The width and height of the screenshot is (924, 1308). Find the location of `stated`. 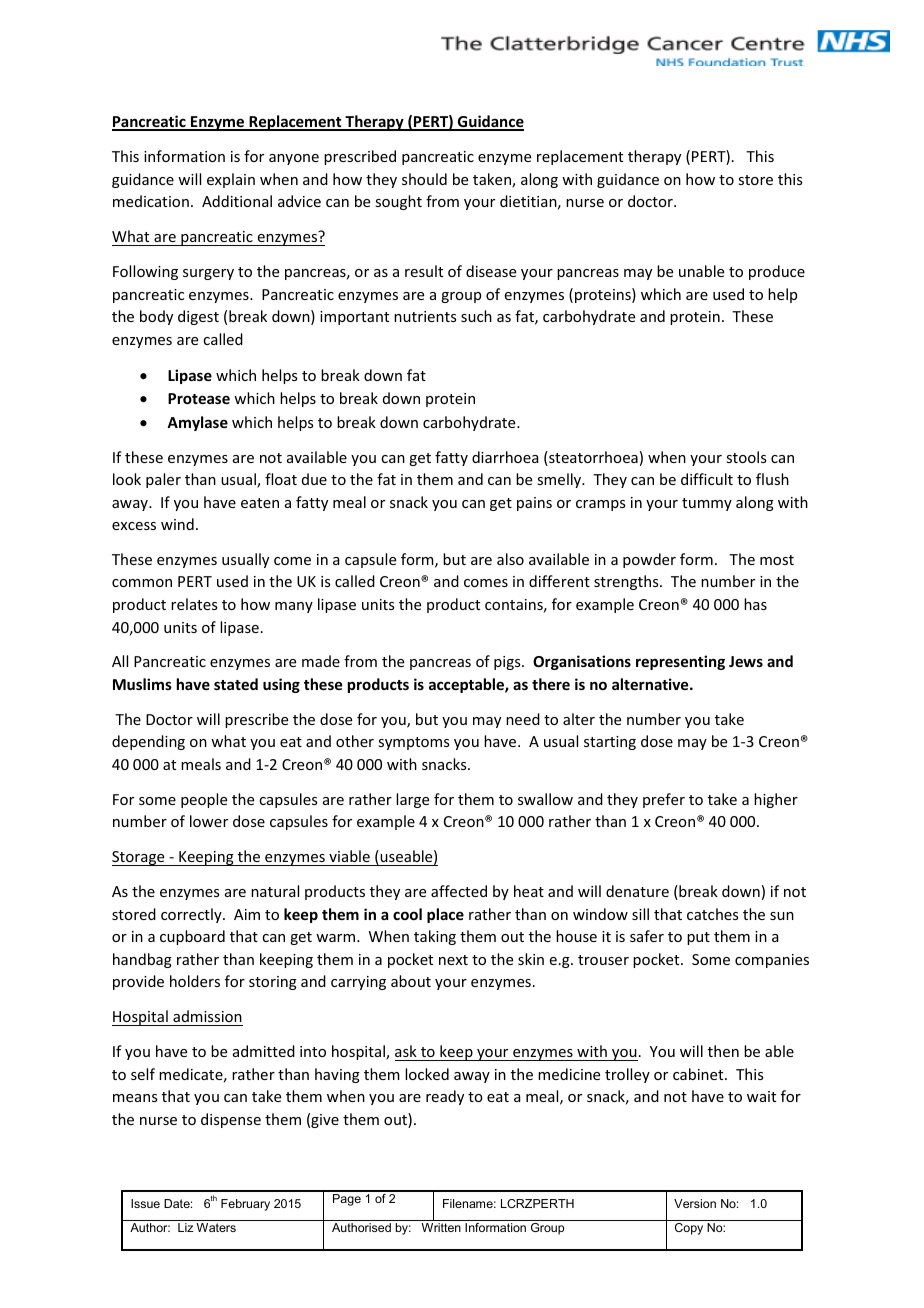

stated is located at coordinates (236, 684).
